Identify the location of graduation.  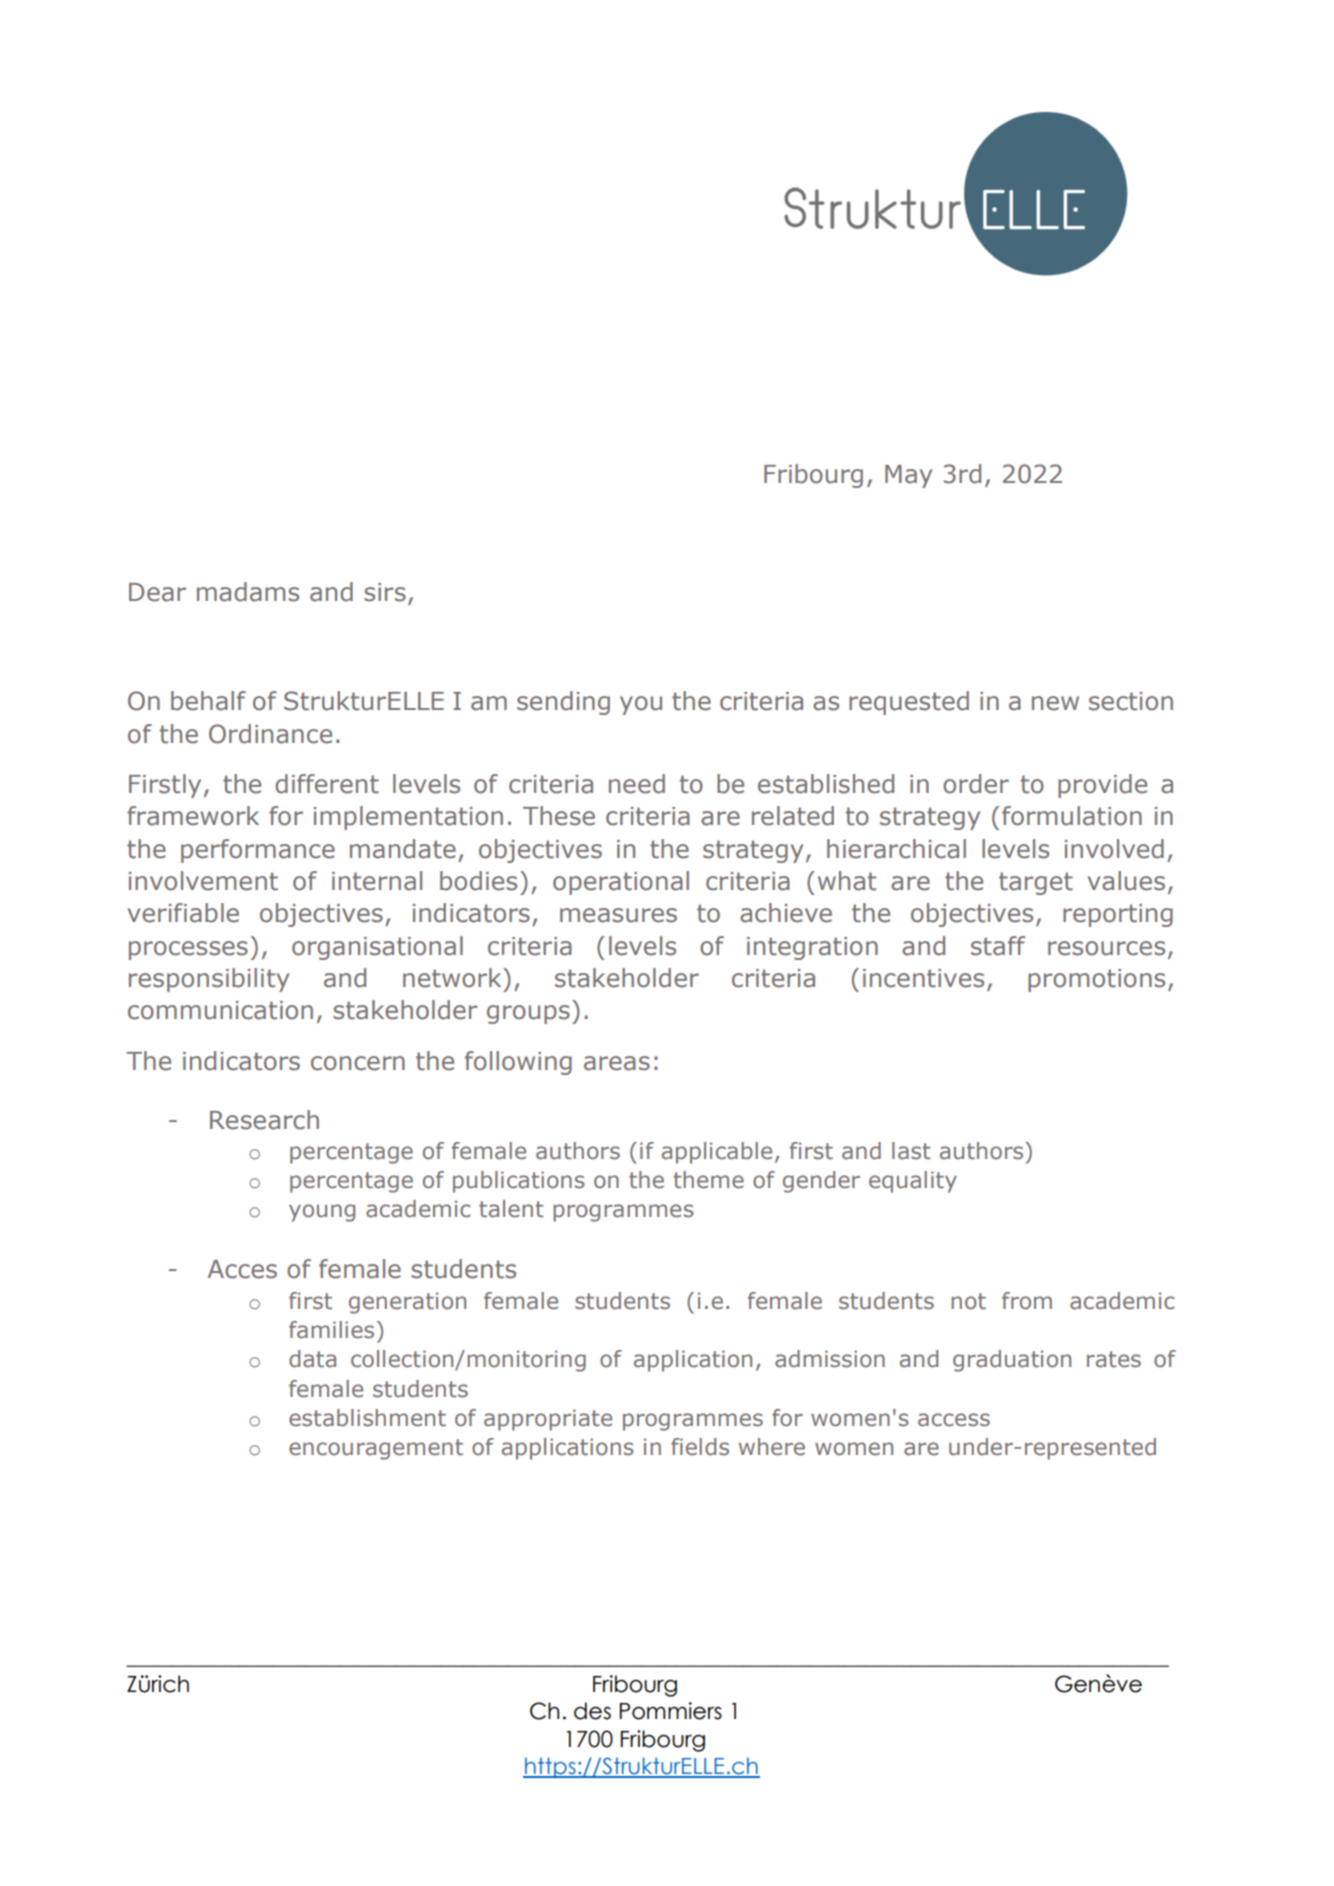
(1012, 1361).
